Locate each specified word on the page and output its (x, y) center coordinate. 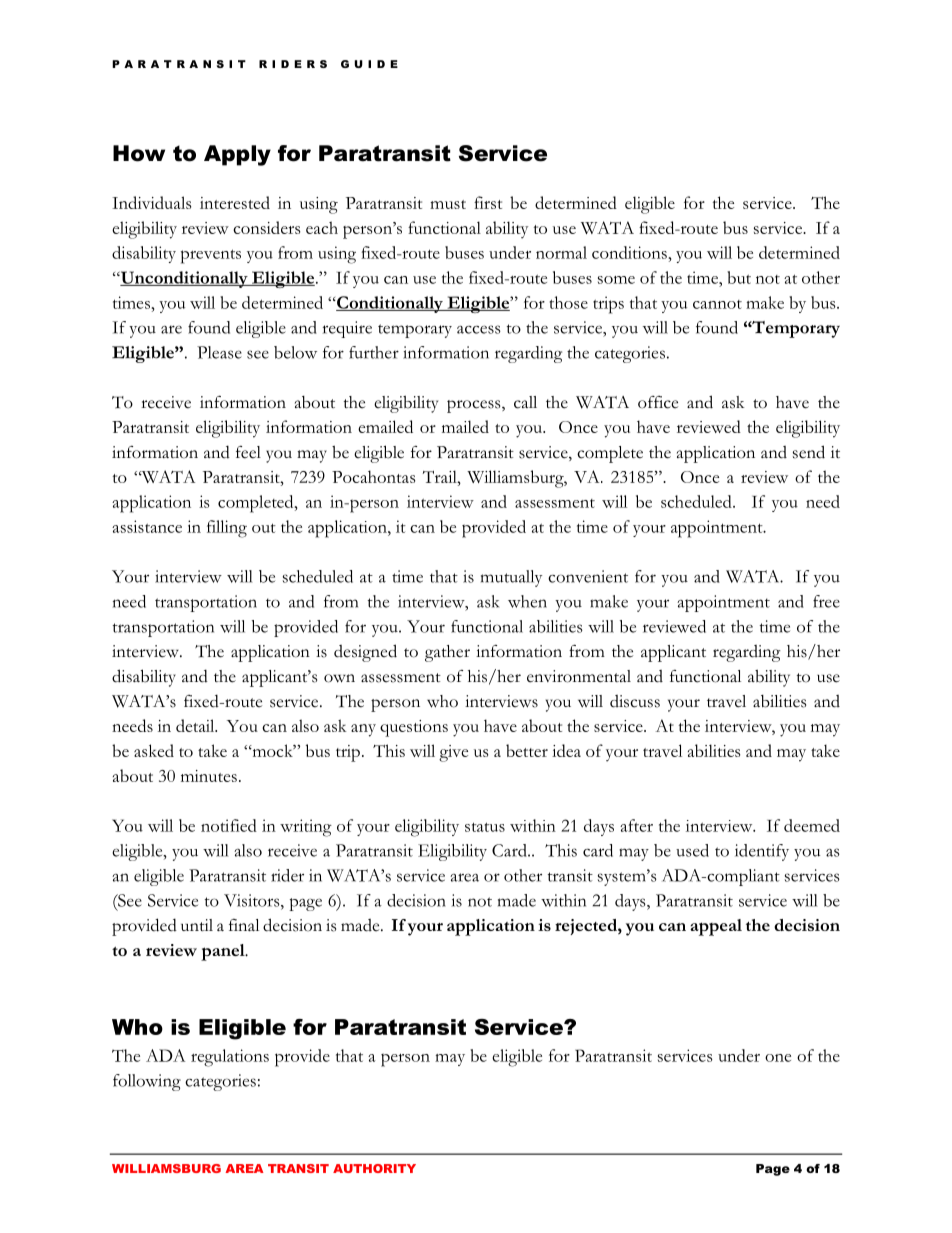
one (778, 1058)
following (147, 1082)
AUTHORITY (374, 1168)
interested (235, 202)
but (739, 277)
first (488, 202)
